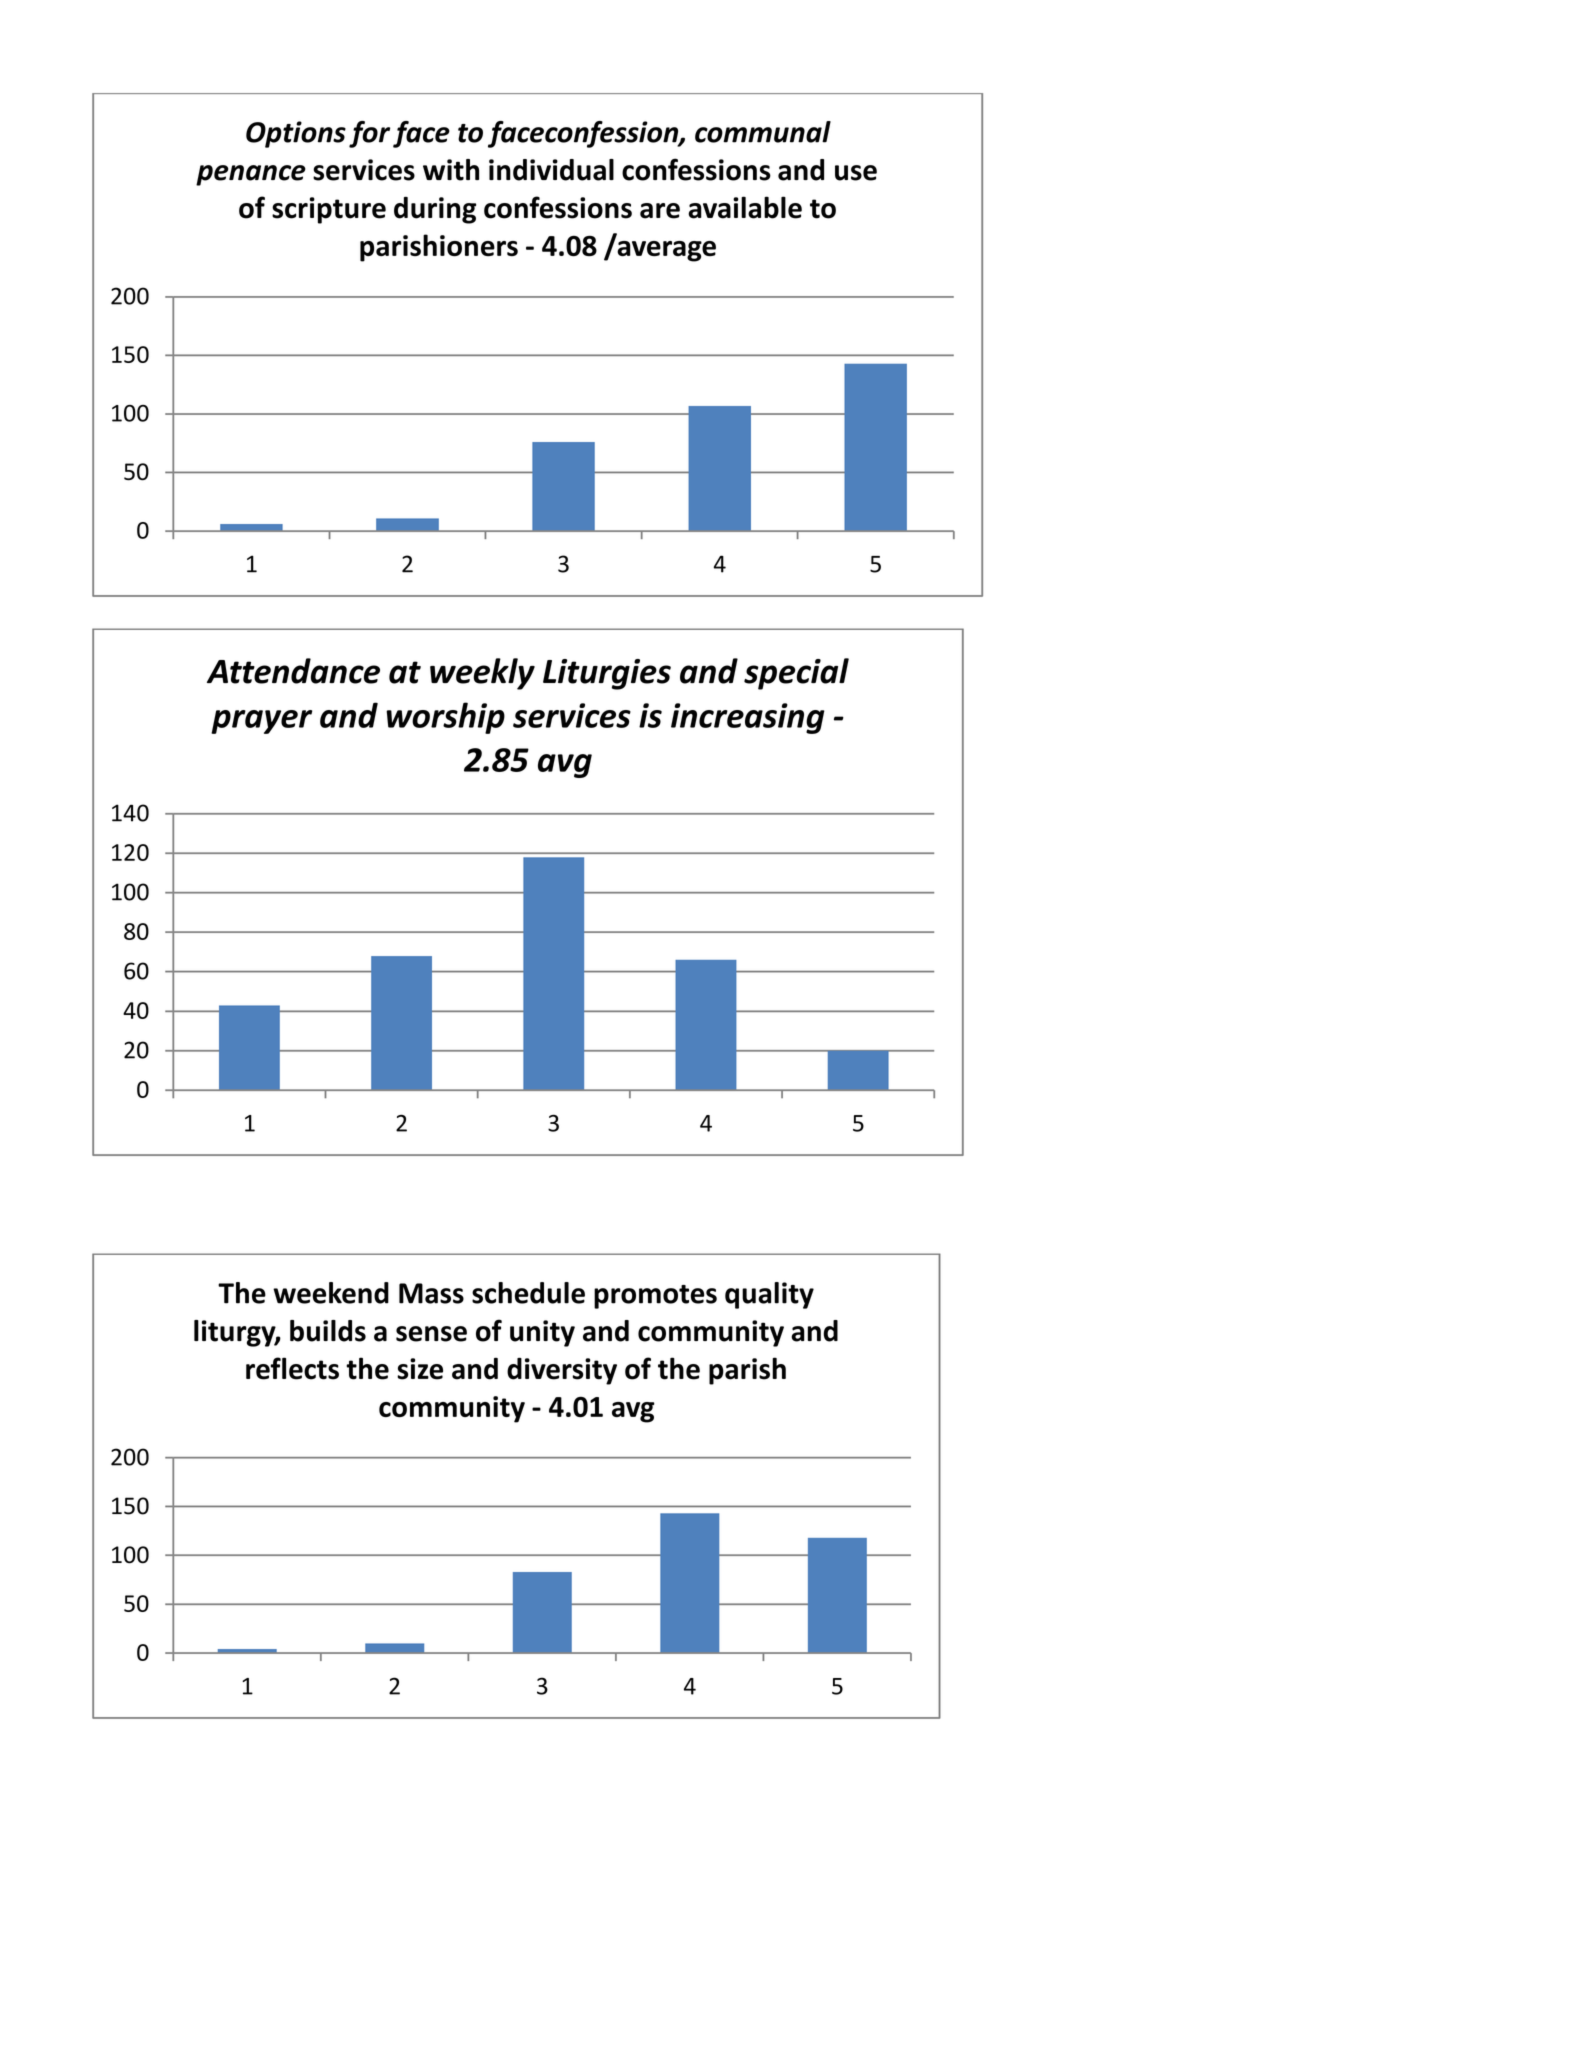 The width and height of the screenshot is (1584, 2050). What do you see at coordinates (261, 722) in the screenshot?
I see `prayer` at bounding box center [261, 722].
